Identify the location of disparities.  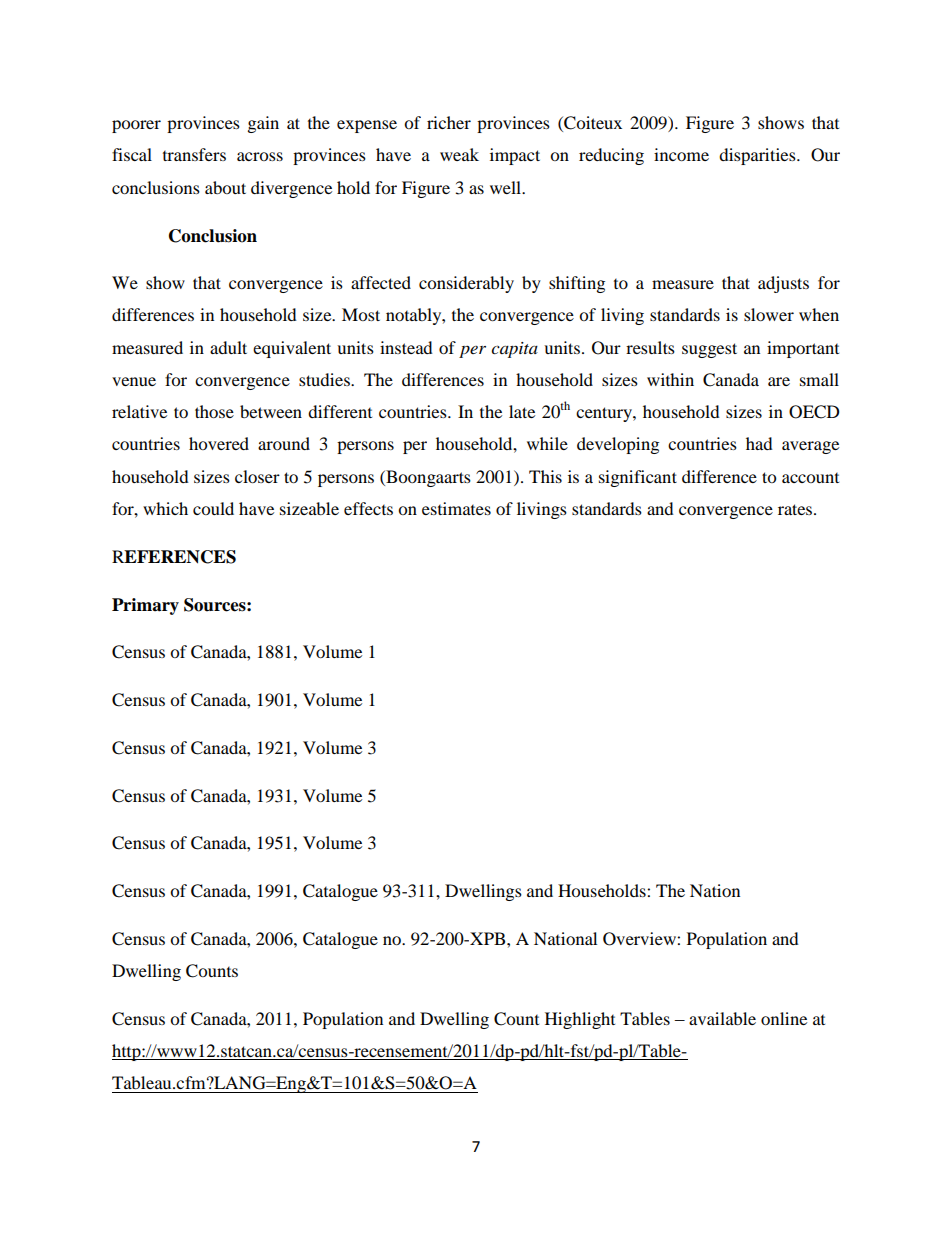
(758, 156).
